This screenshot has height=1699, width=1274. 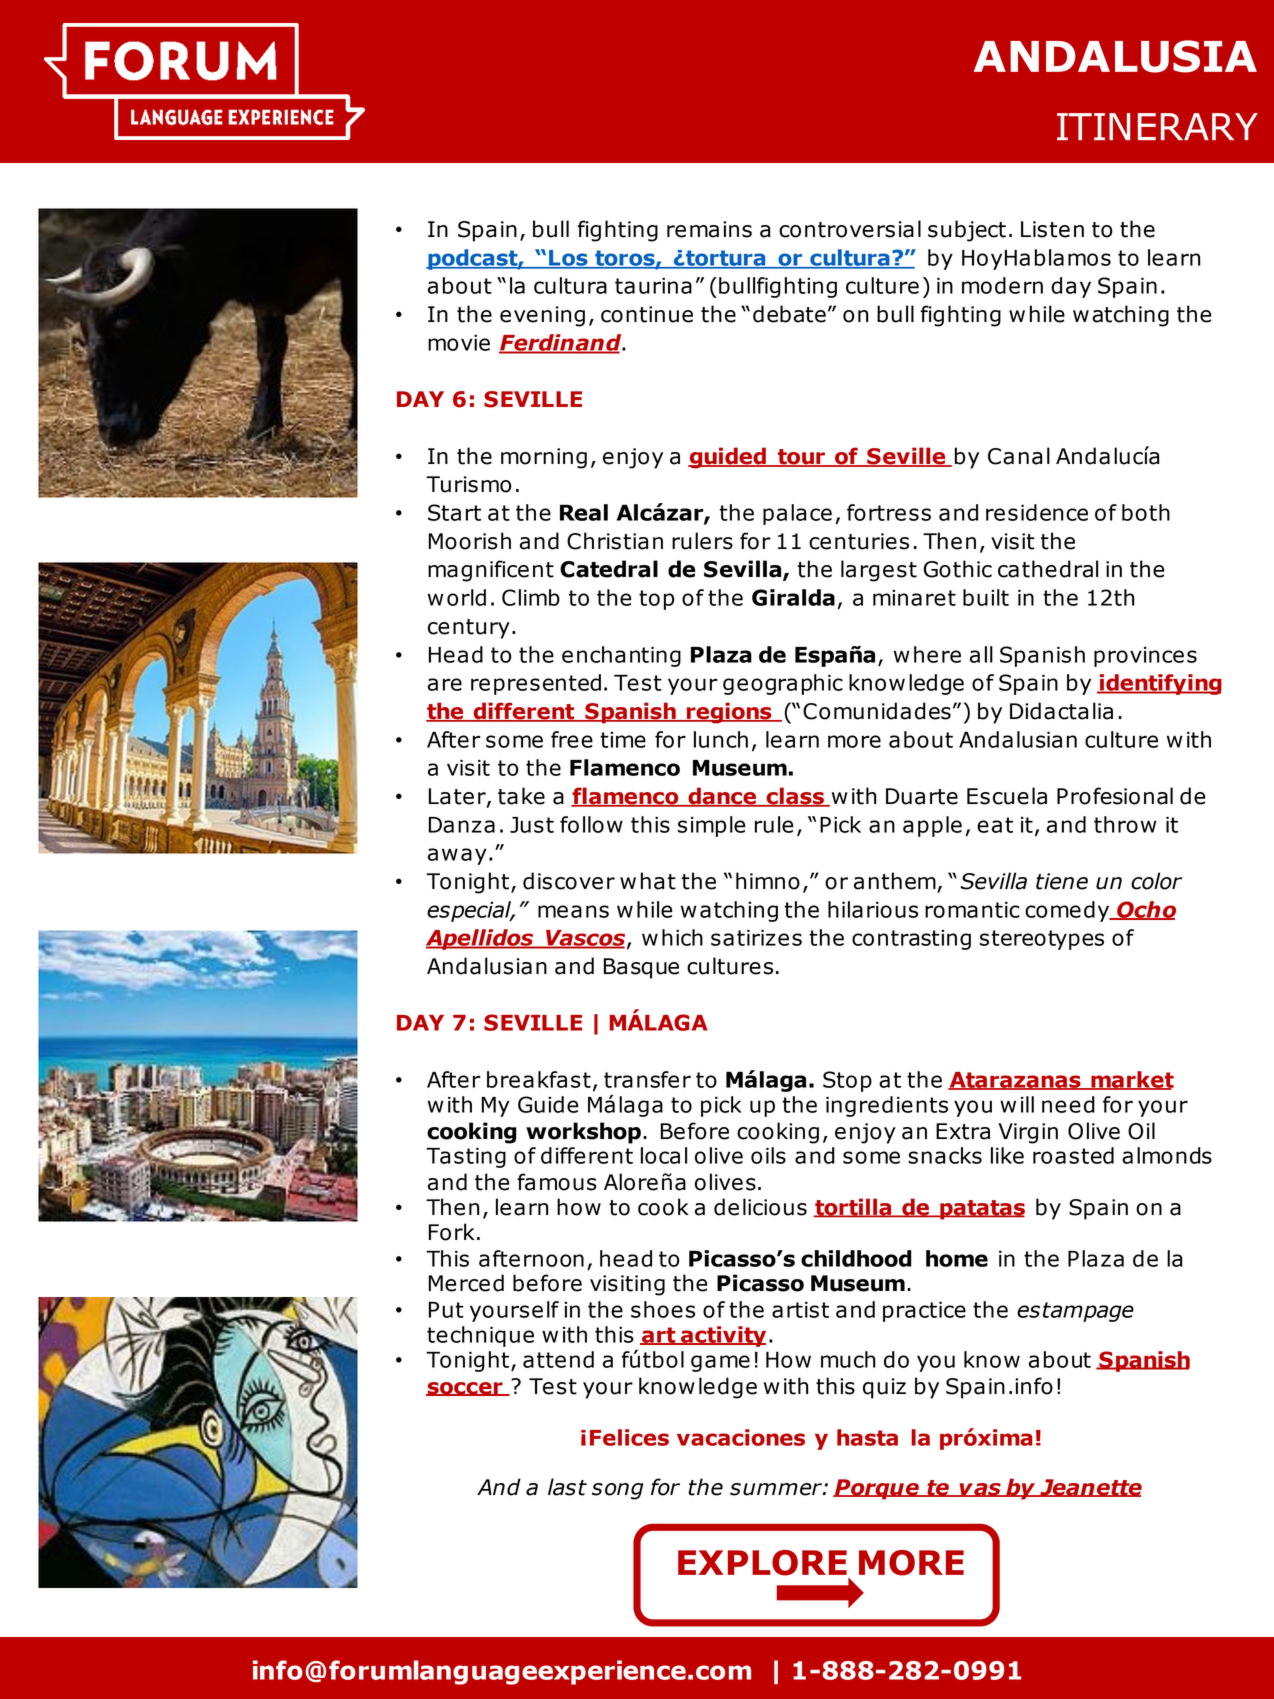 I want to click on class, so click(x=795, y=797).
